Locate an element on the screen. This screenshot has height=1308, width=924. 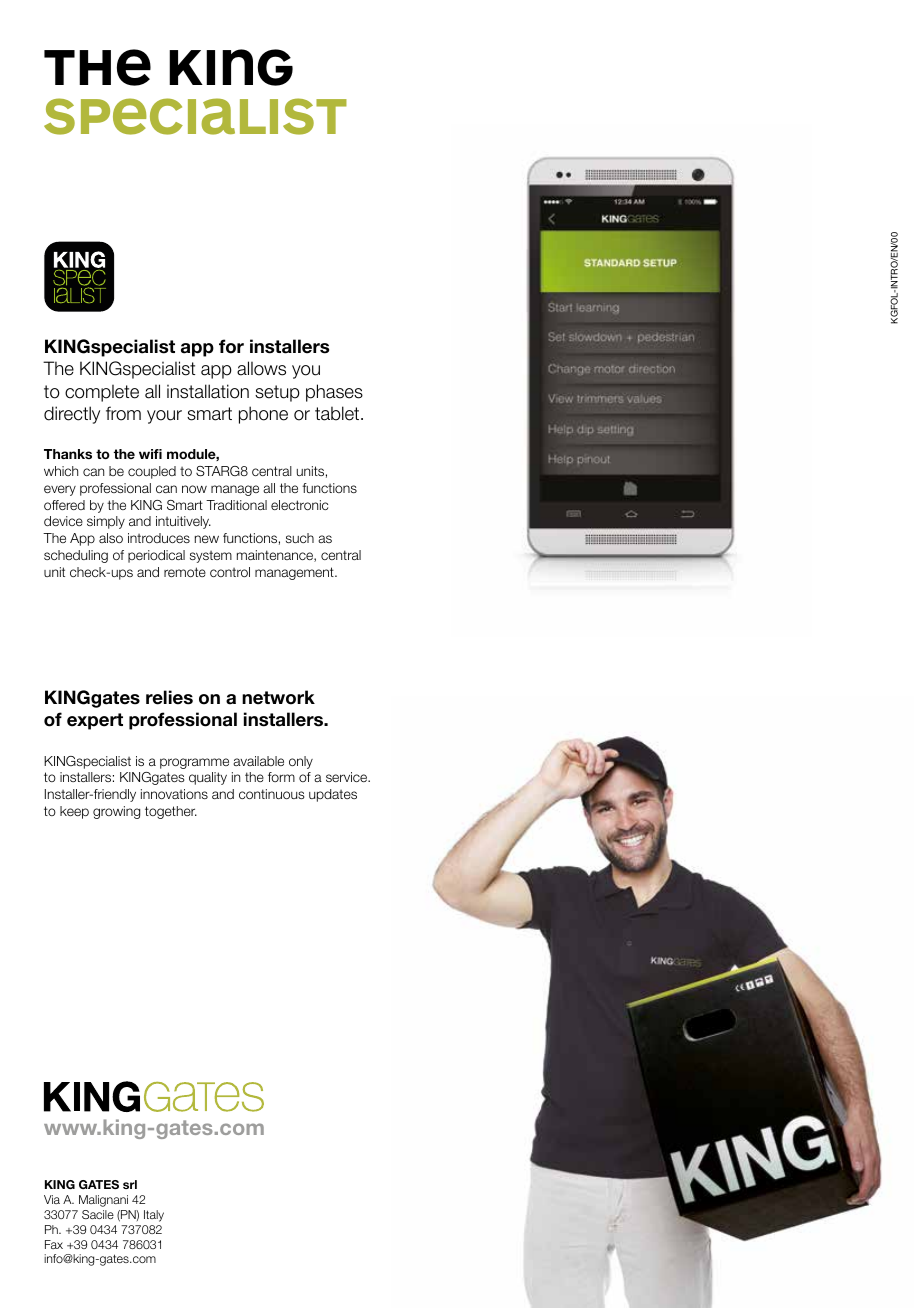
continuous is located at coordinates (272, 794).
